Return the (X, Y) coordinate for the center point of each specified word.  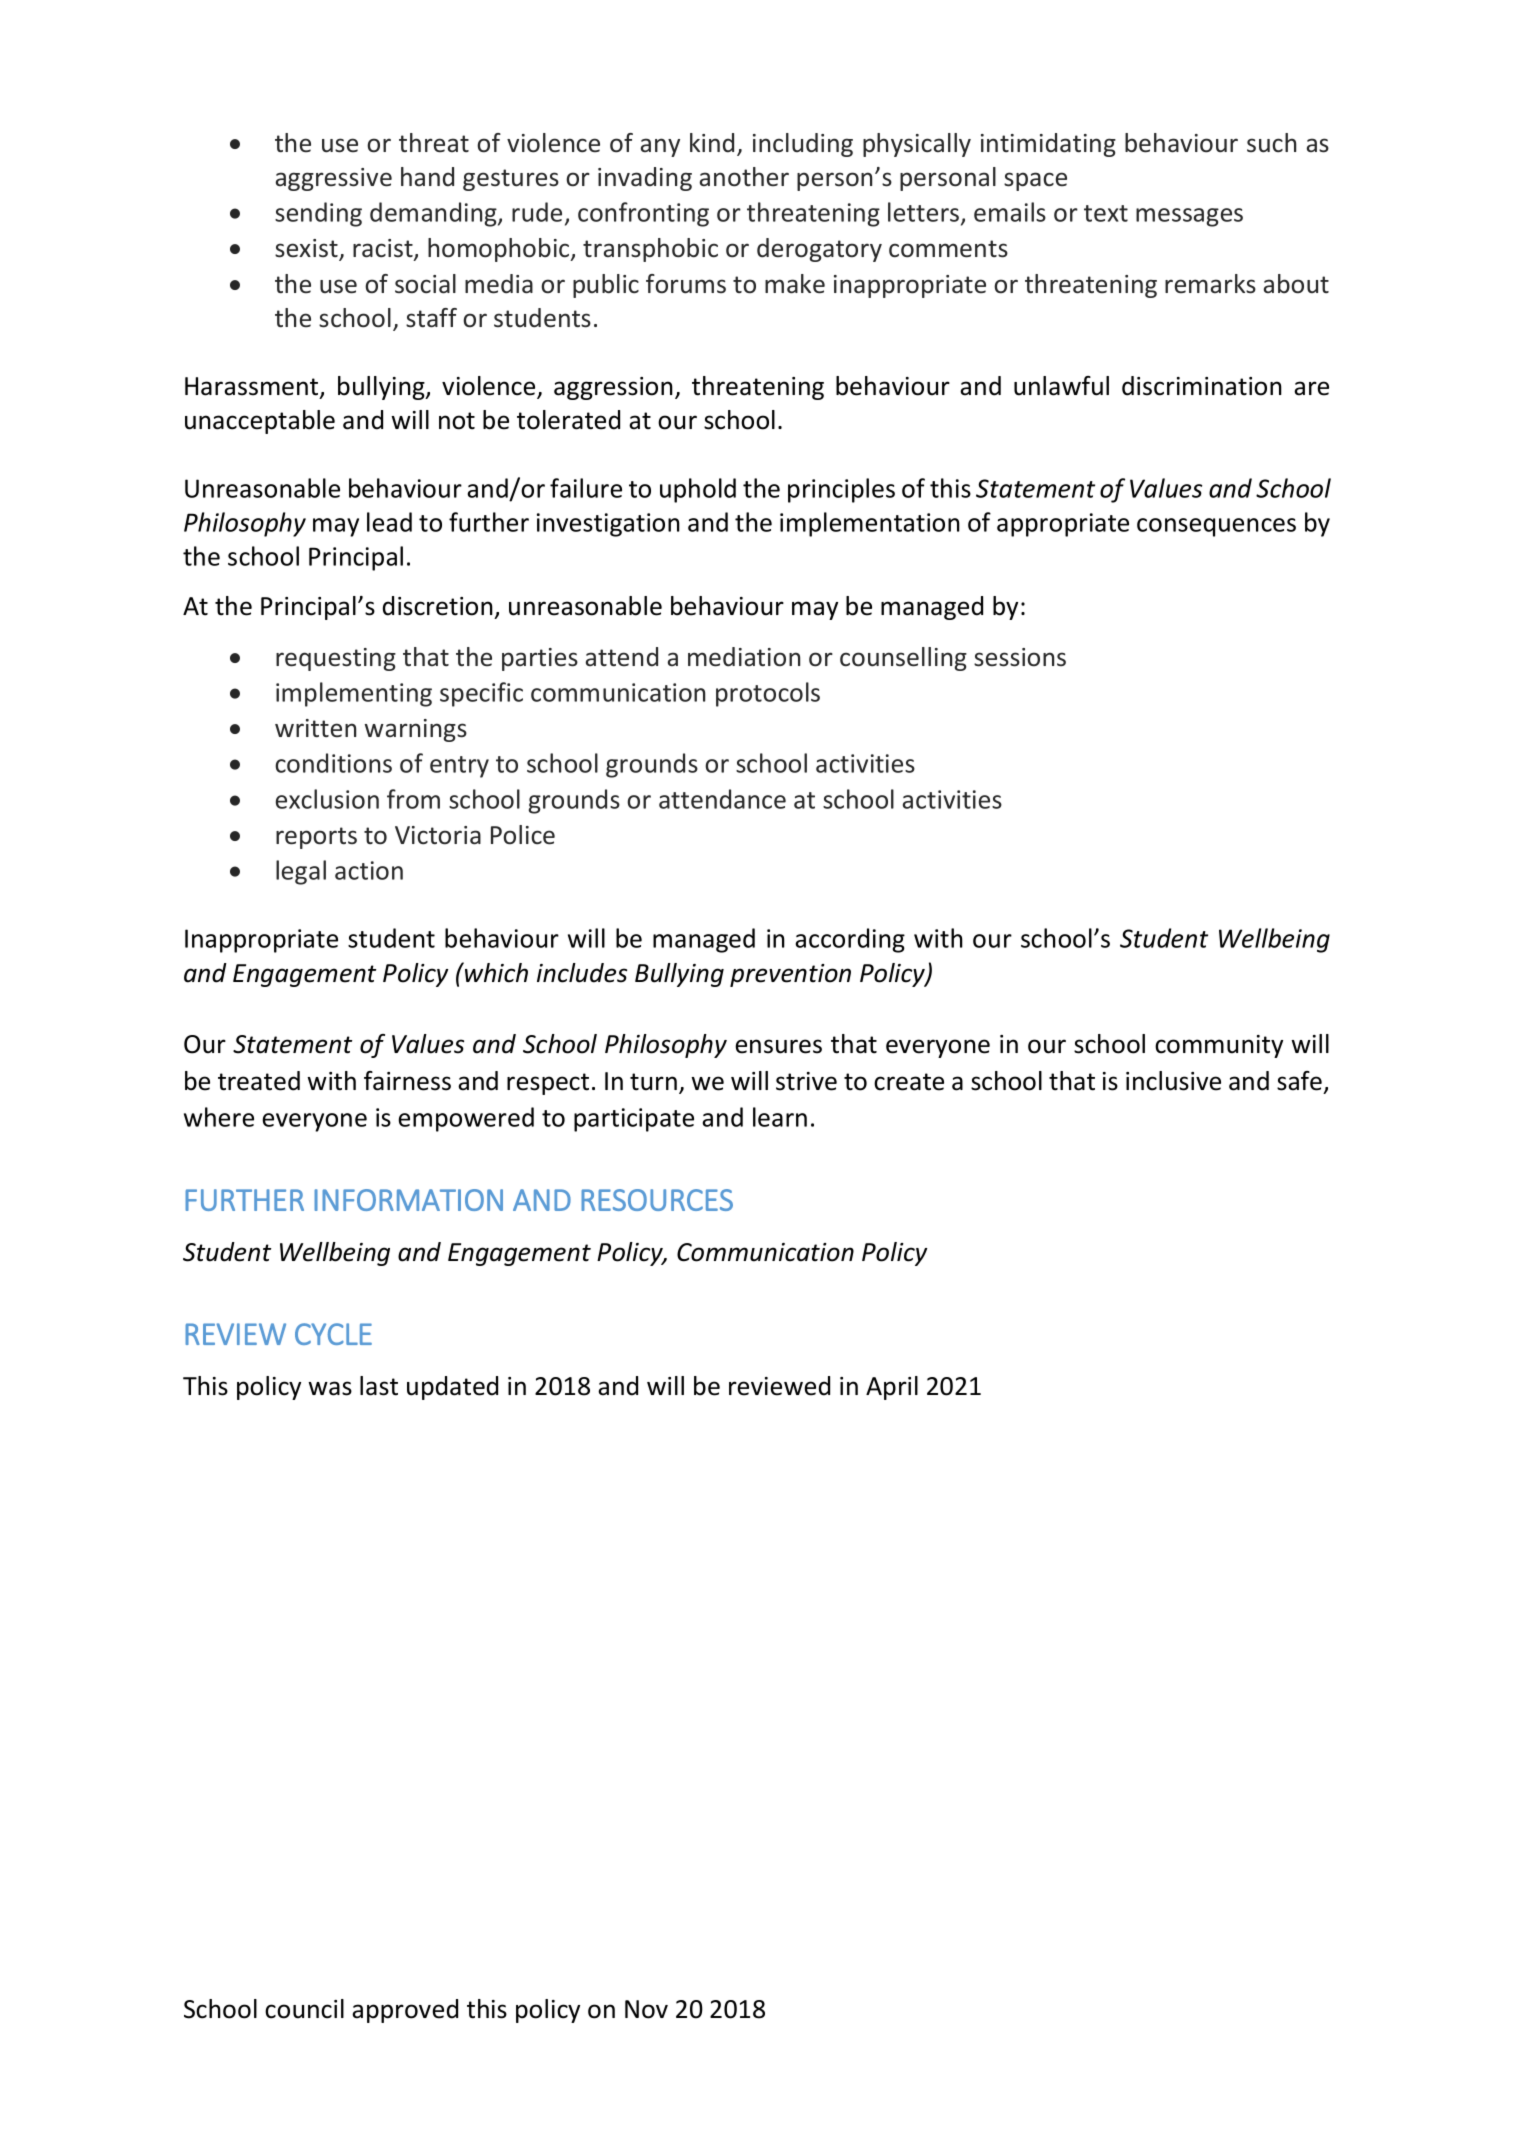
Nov (646, 2009)
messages (1189, 217)
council (304, 2009)
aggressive (334, 179)
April (892, 1388)
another (744, 177)
